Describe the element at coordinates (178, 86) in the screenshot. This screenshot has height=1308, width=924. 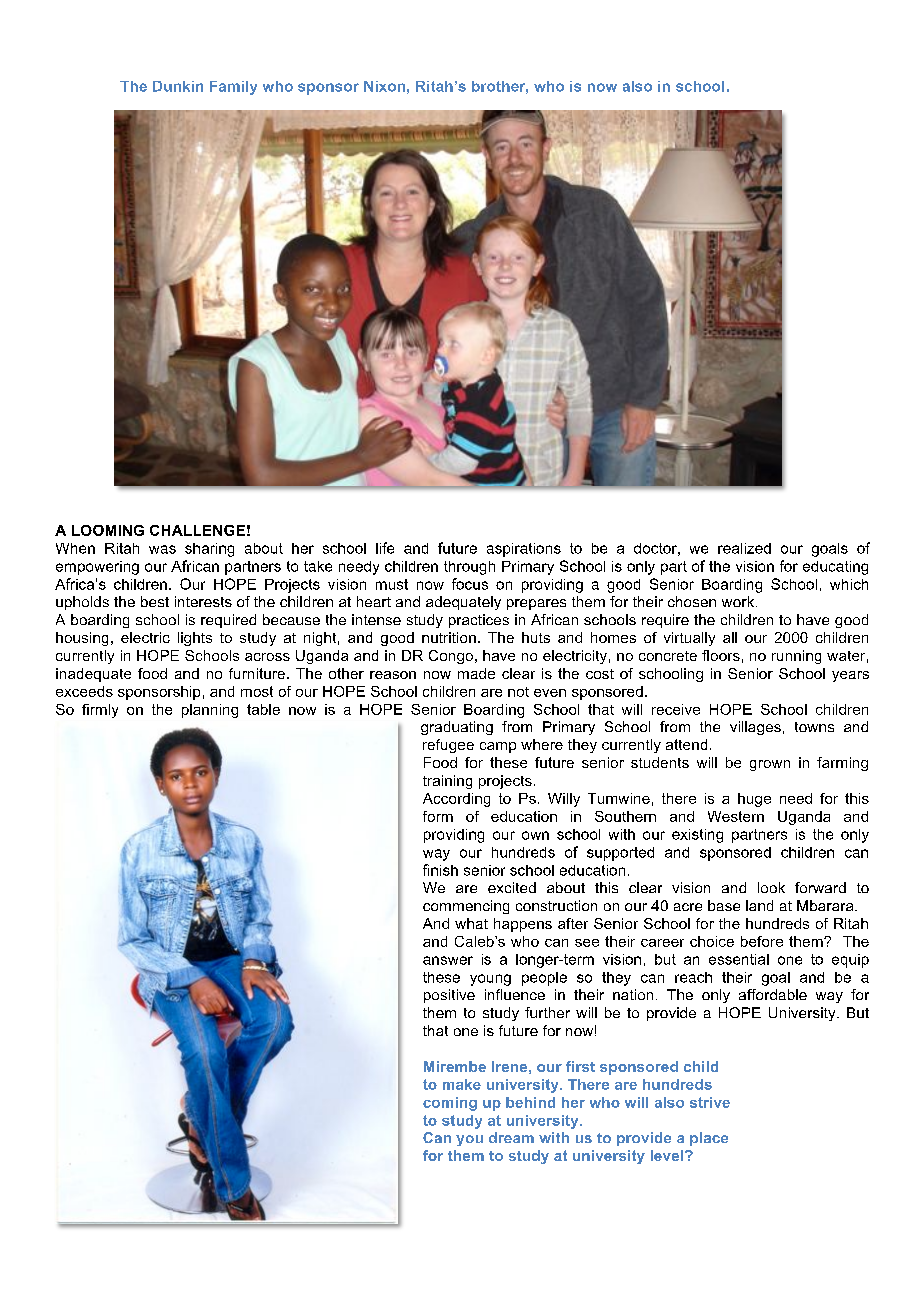
I see `Dunkin` at that location.
